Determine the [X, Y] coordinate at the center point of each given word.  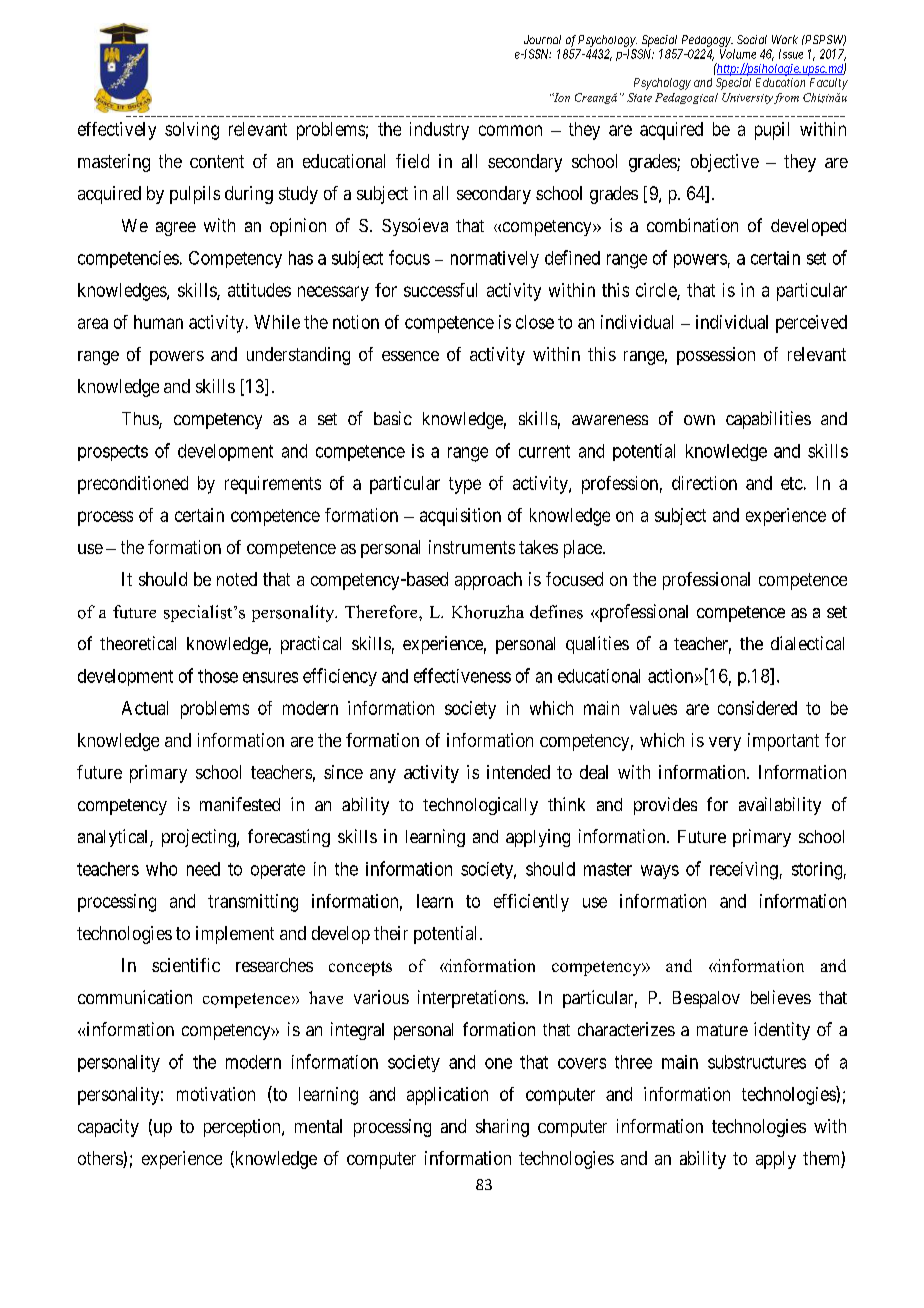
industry [439, 131]
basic [393, 418]
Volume [738, 54]
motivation [216, 1094]
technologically [480, 806]
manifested [240, 804]
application [447, 1096]
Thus [141, 420]
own [699, 420]
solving [192, 131]
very [725, 744]
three [633, 1062]
